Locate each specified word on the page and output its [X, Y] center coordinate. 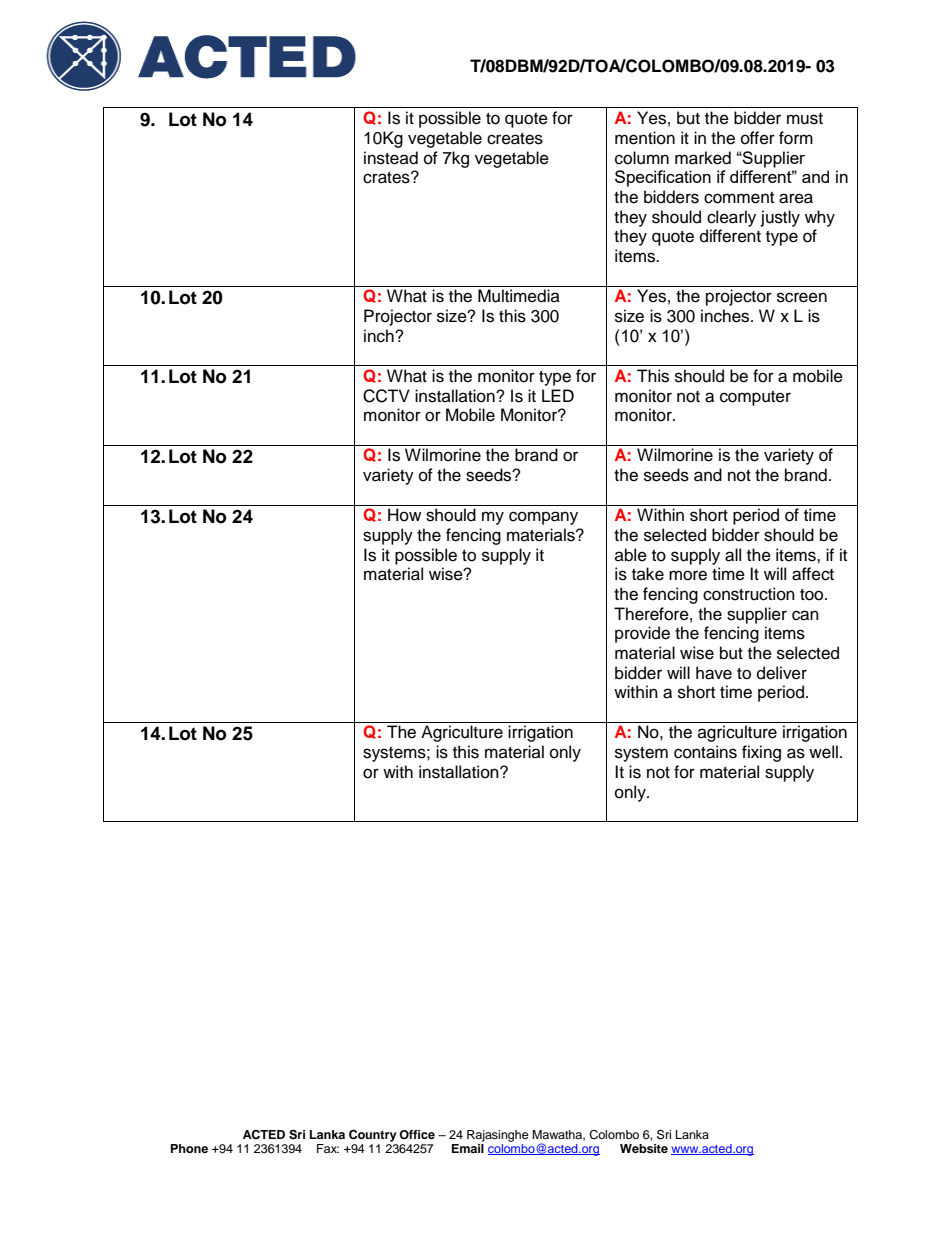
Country [373, 1136]
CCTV [386, 396]
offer [758, 138]
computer [755, 398]
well [823, 752]
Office [417, 1135]
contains [705, 752]
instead [391, 158]
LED [558, 395]
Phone [189, 1148]
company [543, 518]
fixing [761, 753]
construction [749, 594]
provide [642, 634]
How [404, 515]
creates [515, 139]
